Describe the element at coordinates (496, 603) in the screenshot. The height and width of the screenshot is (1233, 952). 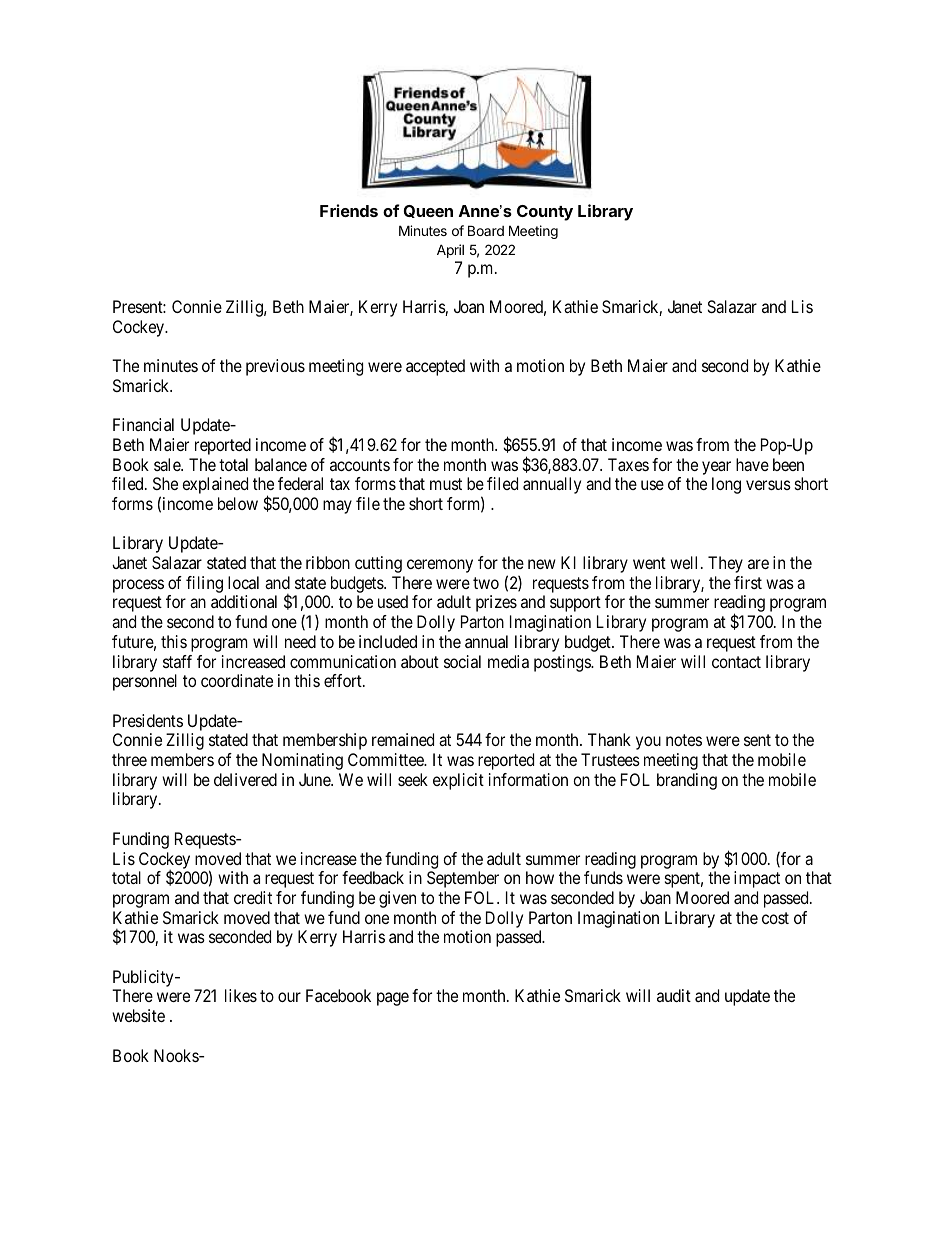
I see `prizes` at that location.
